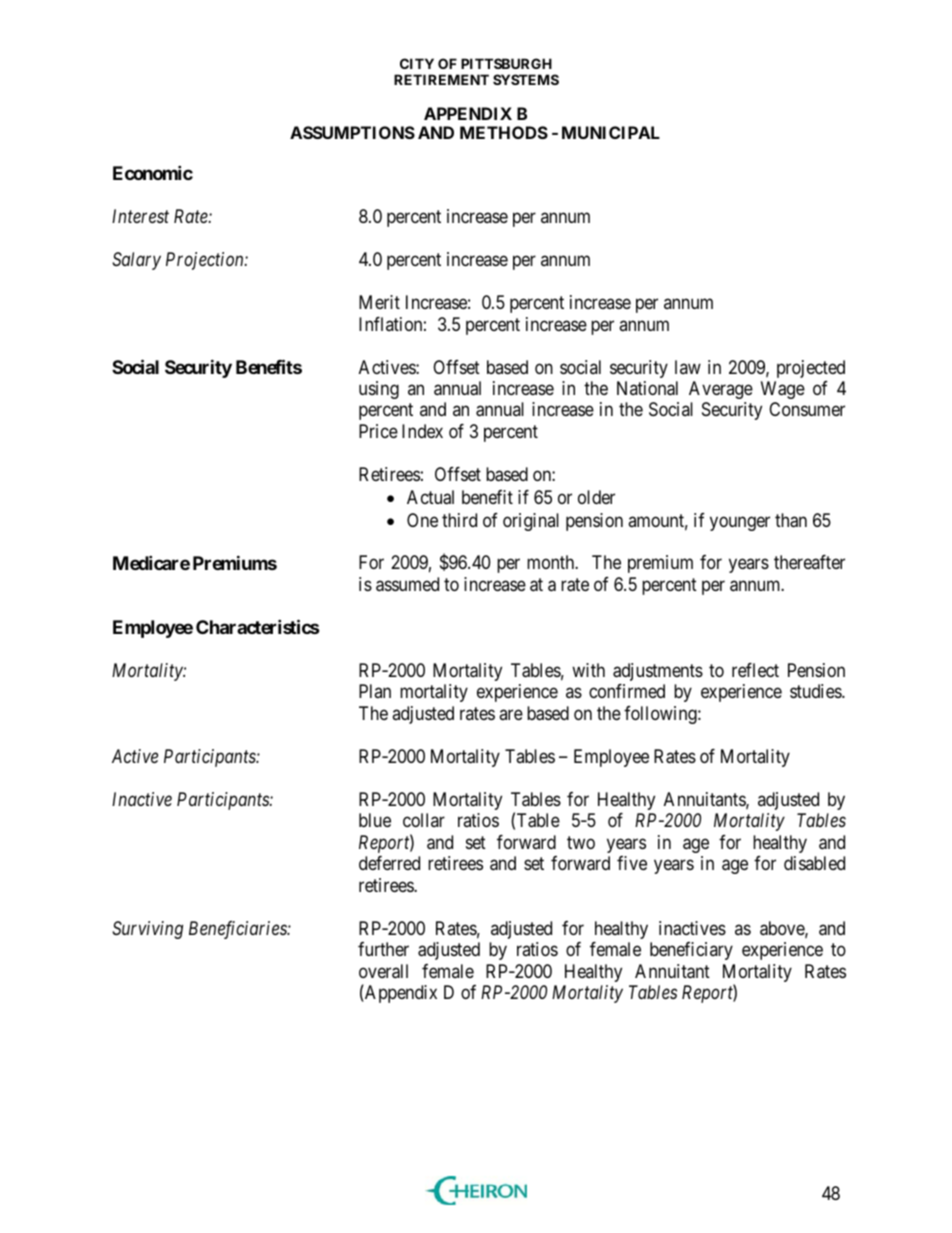 Image resolution: width=952 pixels, height=1233 pixels. Describe the element at coordinates (375, 691) in the screenshot. I see `Plan` at that location.
